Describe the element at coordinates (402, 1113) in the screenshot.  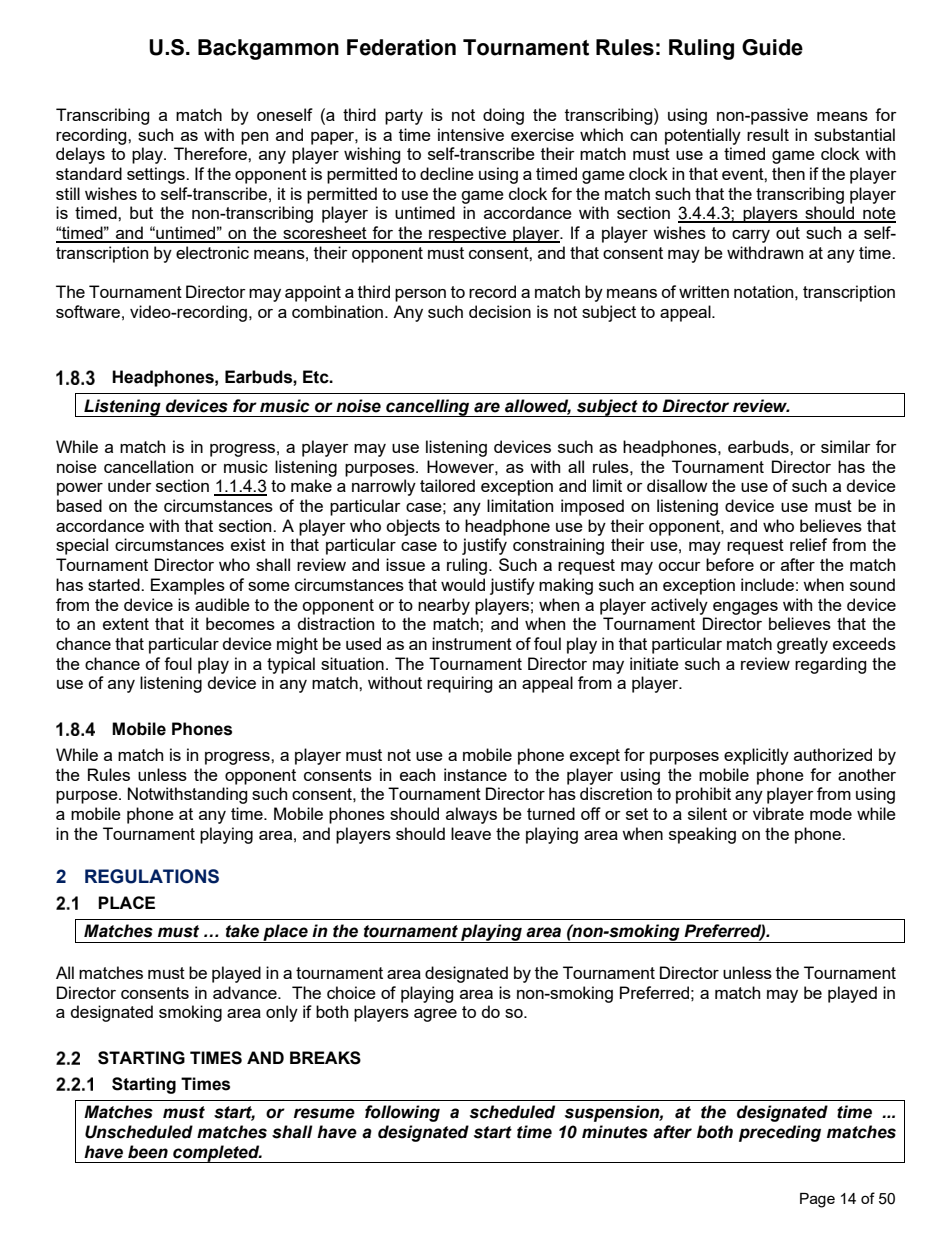
I see `following` at that location.
